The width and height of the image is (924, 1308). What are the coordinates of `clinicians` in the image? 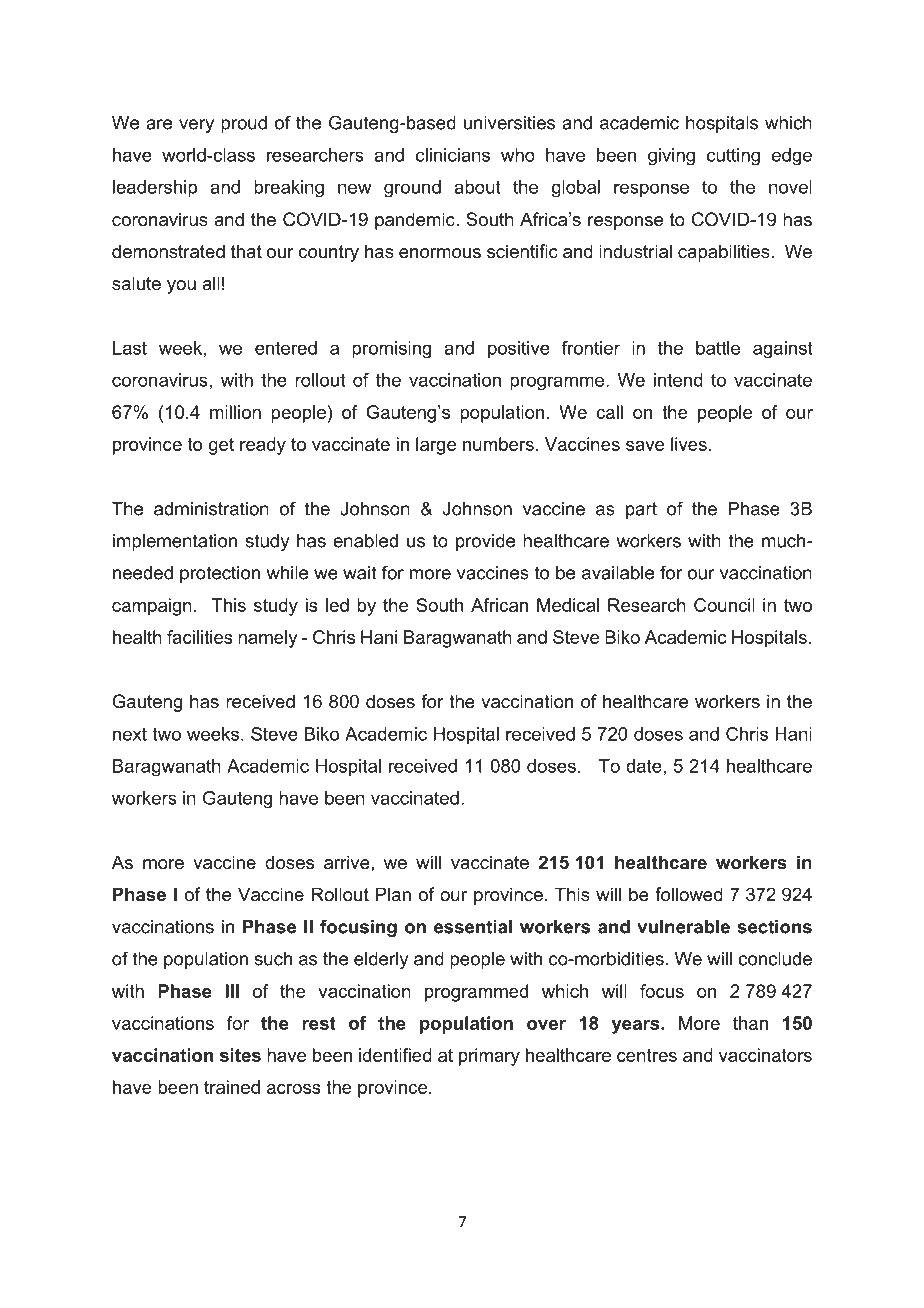 It's located at (453, 155).
